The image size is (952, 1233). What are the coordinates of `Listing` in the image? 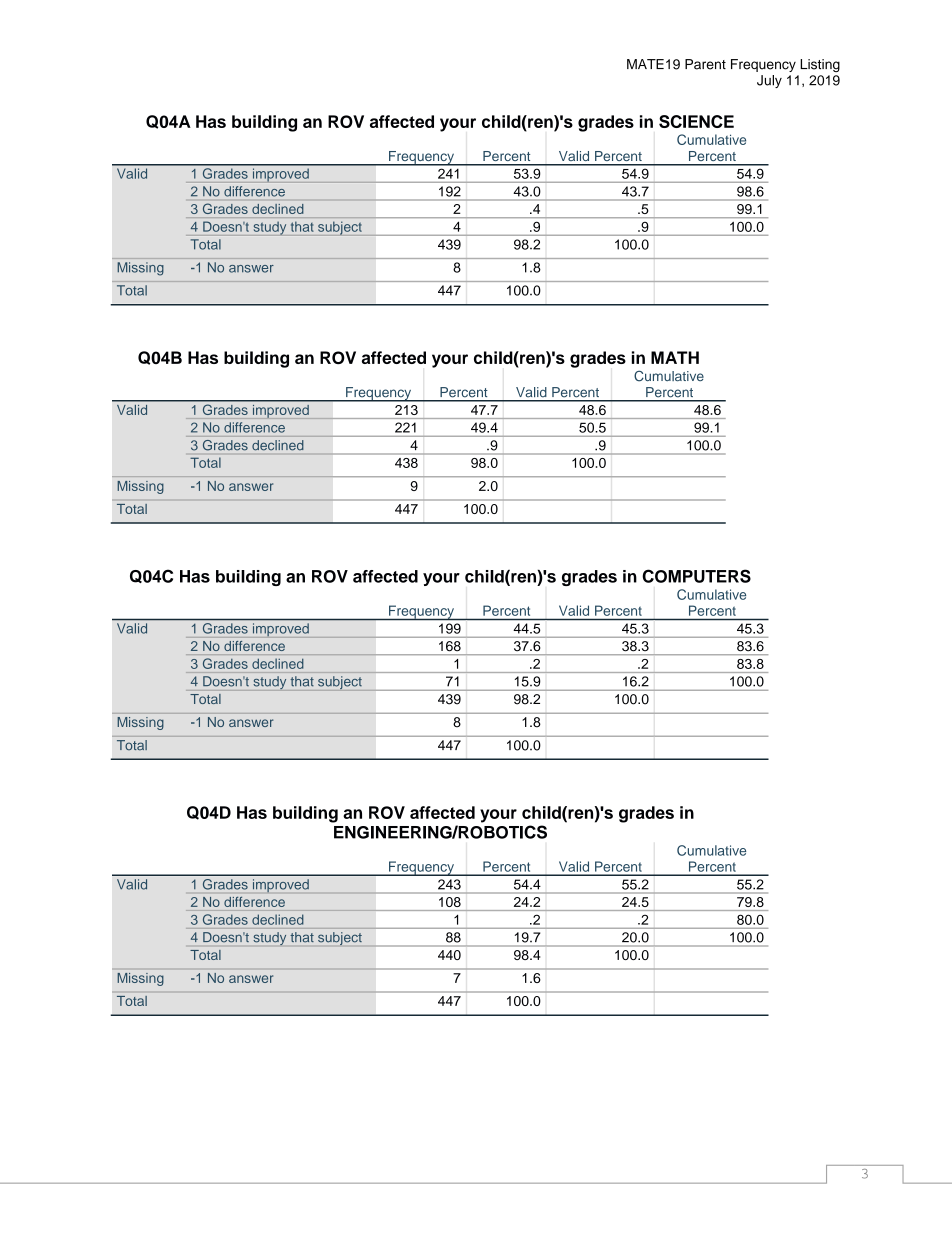 It's located at (820, 65).
